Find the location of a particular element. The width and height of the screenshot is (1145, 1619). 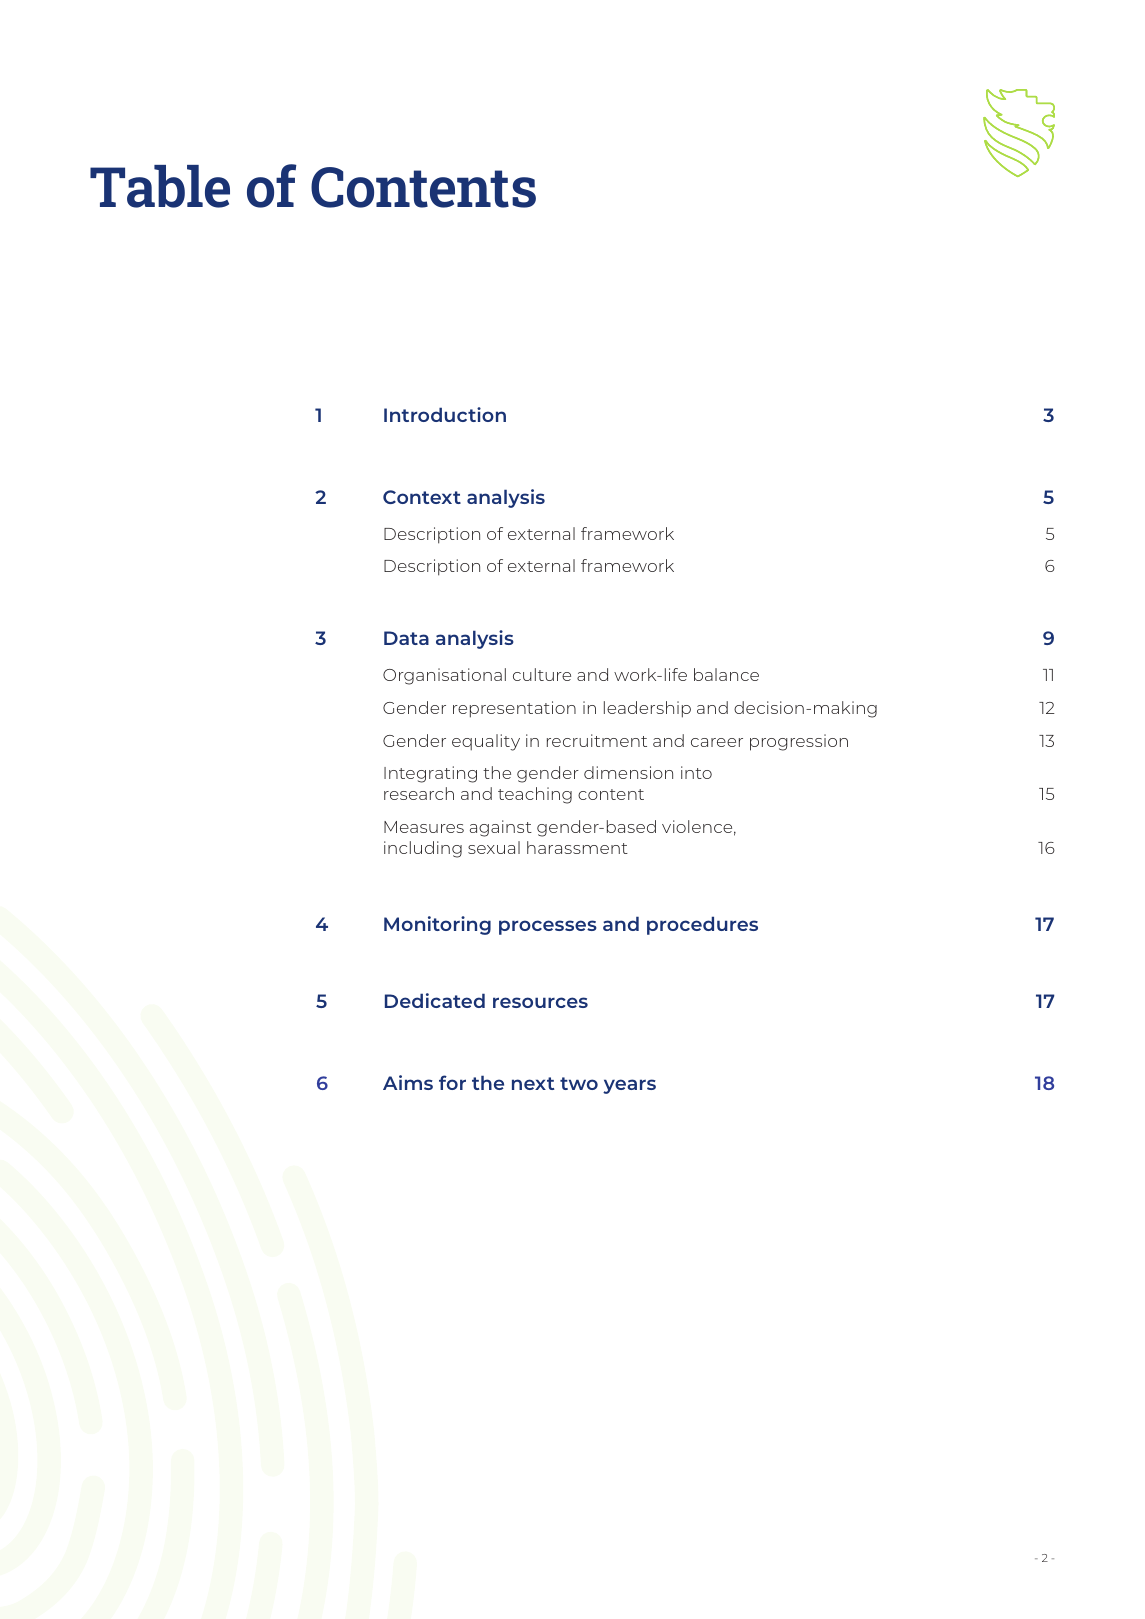

equality is located at coordinates (486, 742).
